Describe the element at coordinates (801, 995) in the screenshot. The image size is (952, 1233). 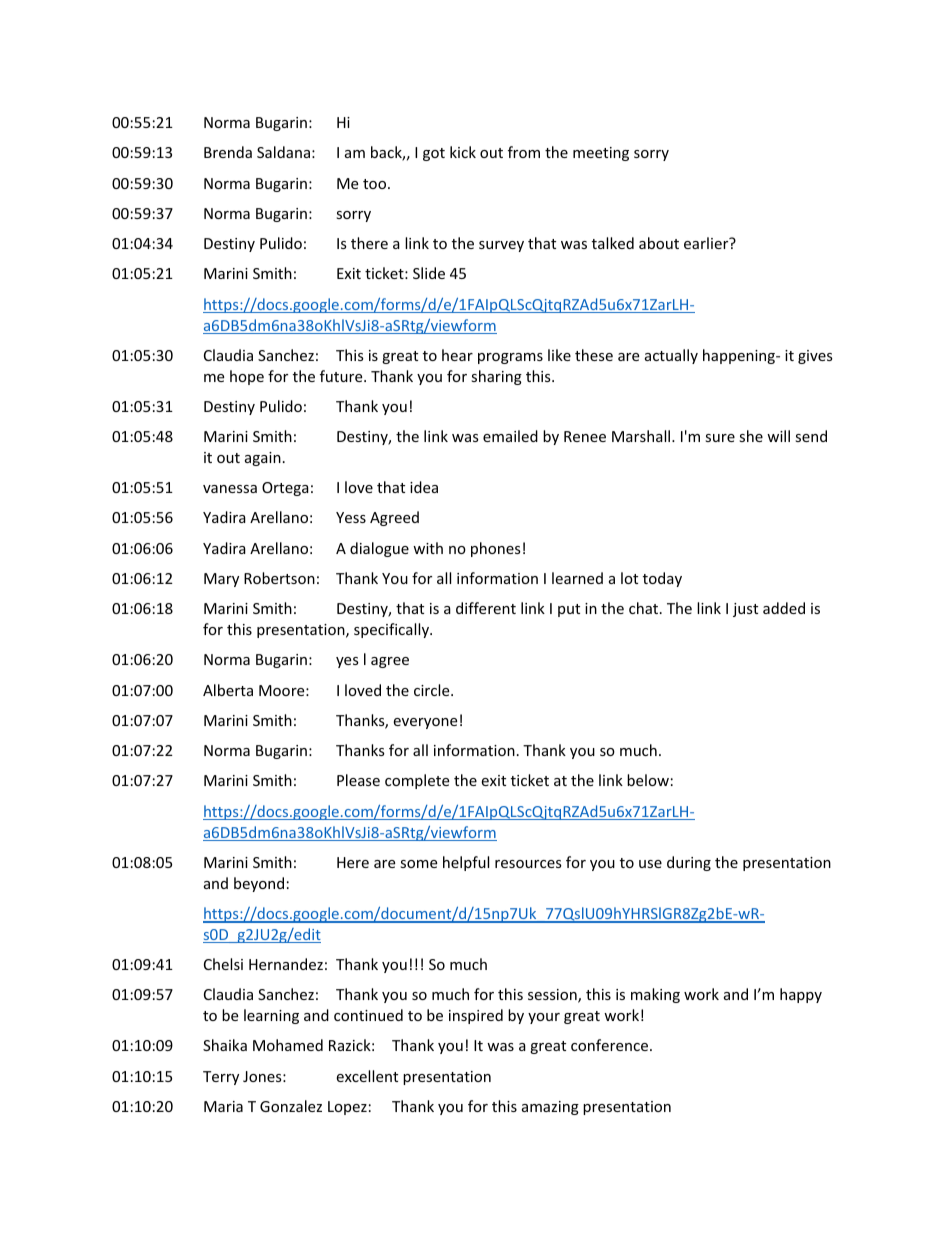
I see `happy` at that location.
